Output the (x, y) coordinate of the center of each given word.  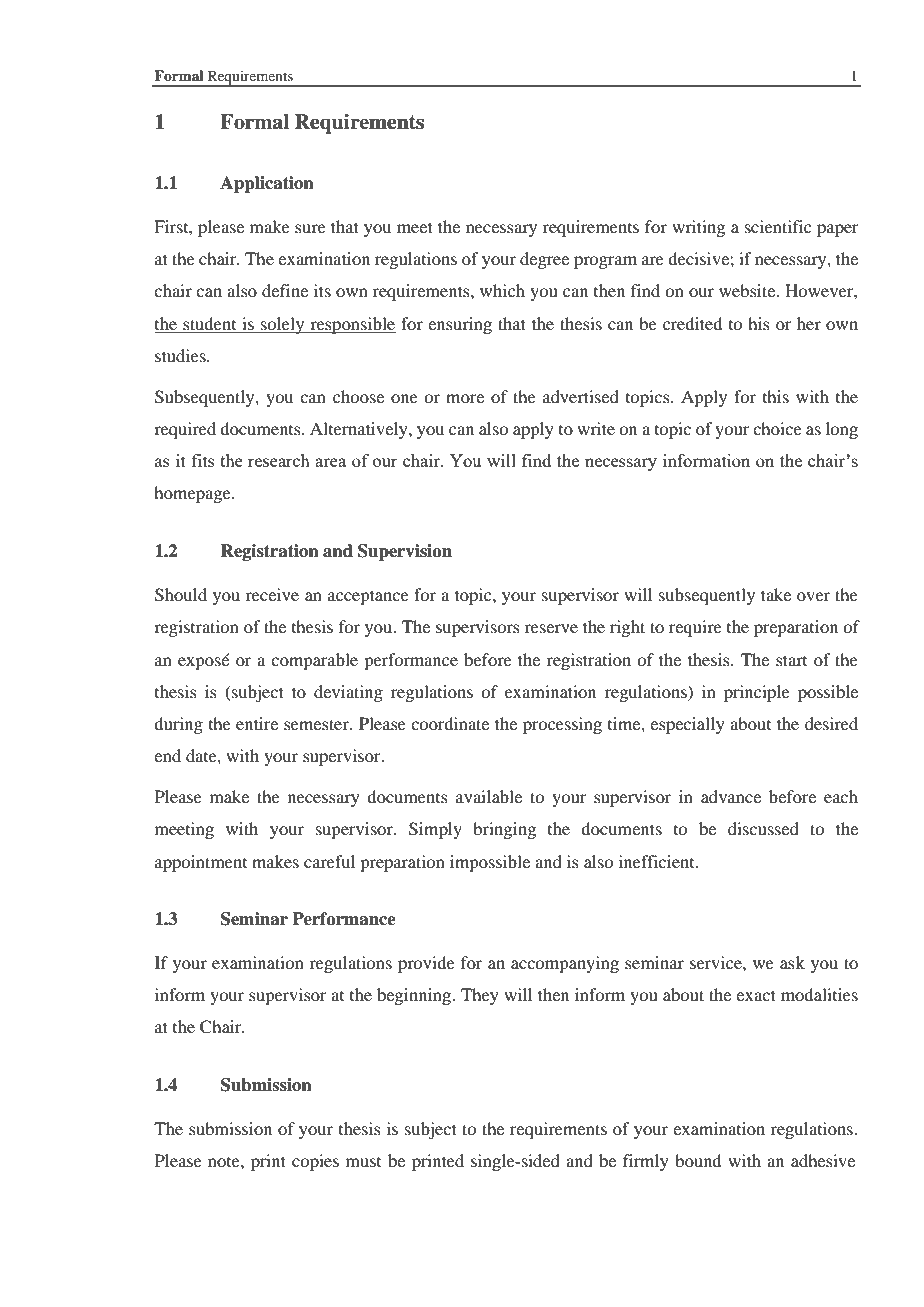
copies (315, 1162)
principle (757, 693)
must (363, 1162)
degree (544, 260)
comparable (314, 661)
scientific (778, 226)
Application (267, 184)
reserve (551, 628)
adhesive (823, 1160)
